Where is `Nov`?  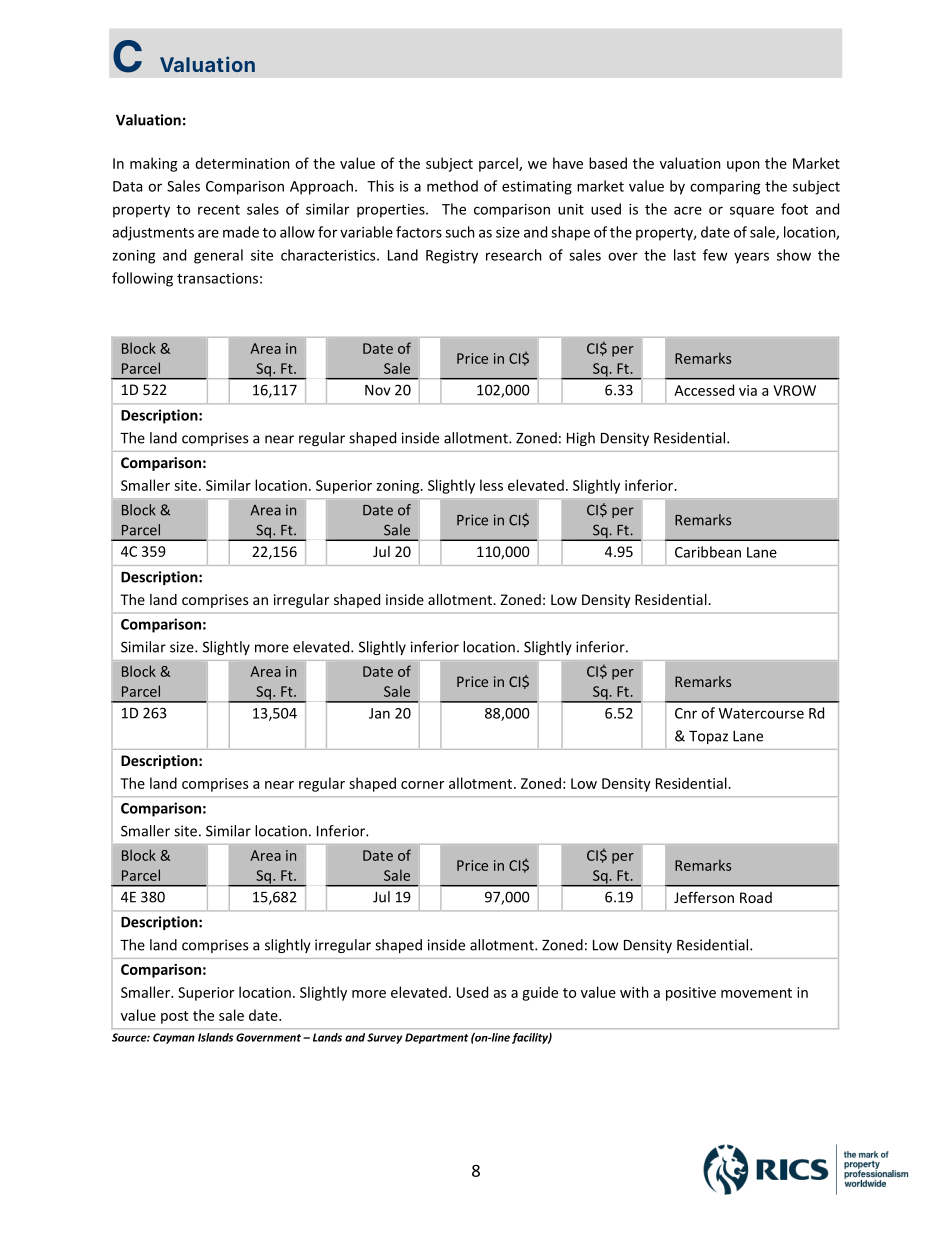 Nov is located at coordinates (378, 390).
